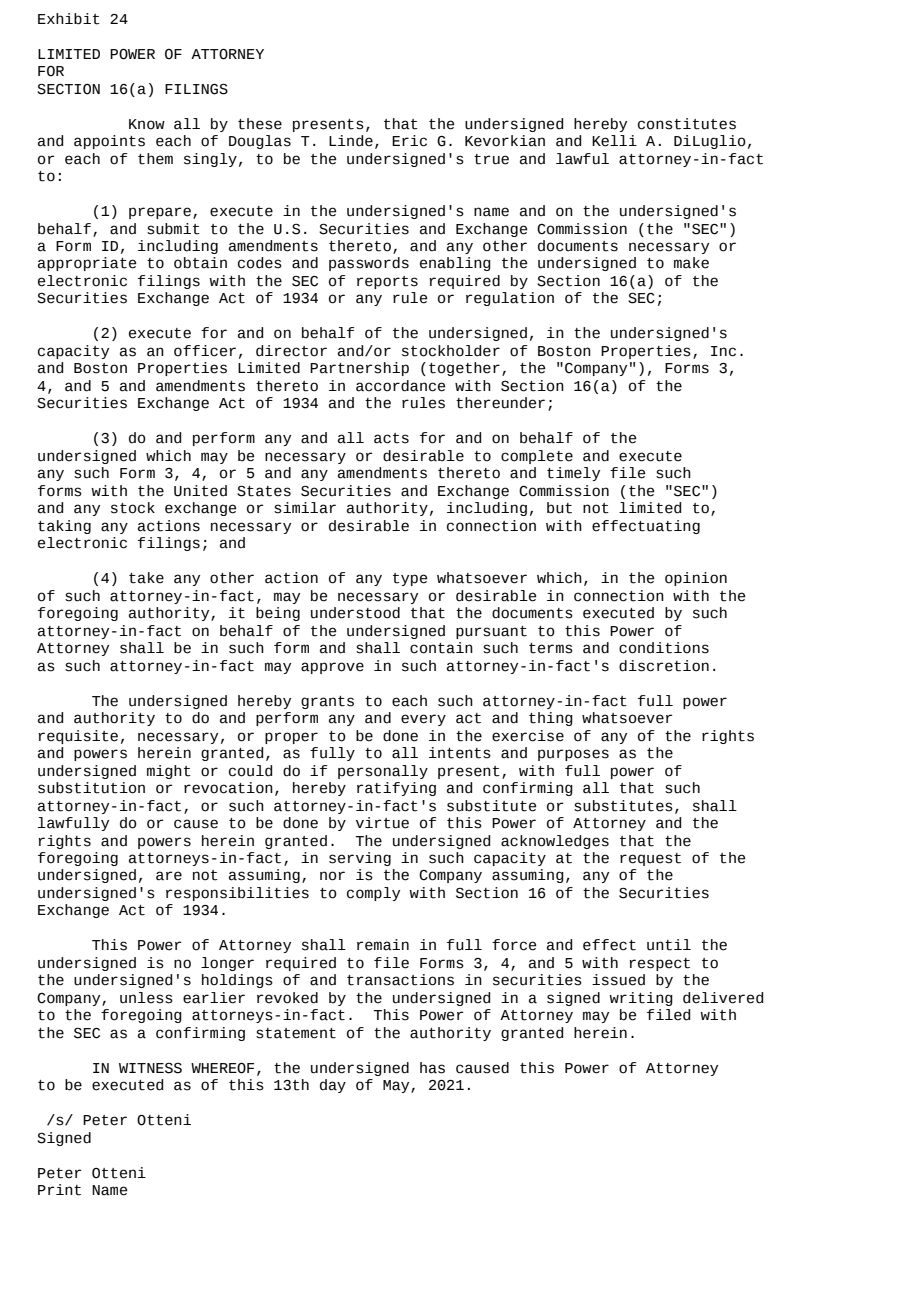 The width and height of the page is (924, 1308). What do you see at coordinates (69, 19) in the page?
I see `Exhibit` at bounding box center [69, 19].
